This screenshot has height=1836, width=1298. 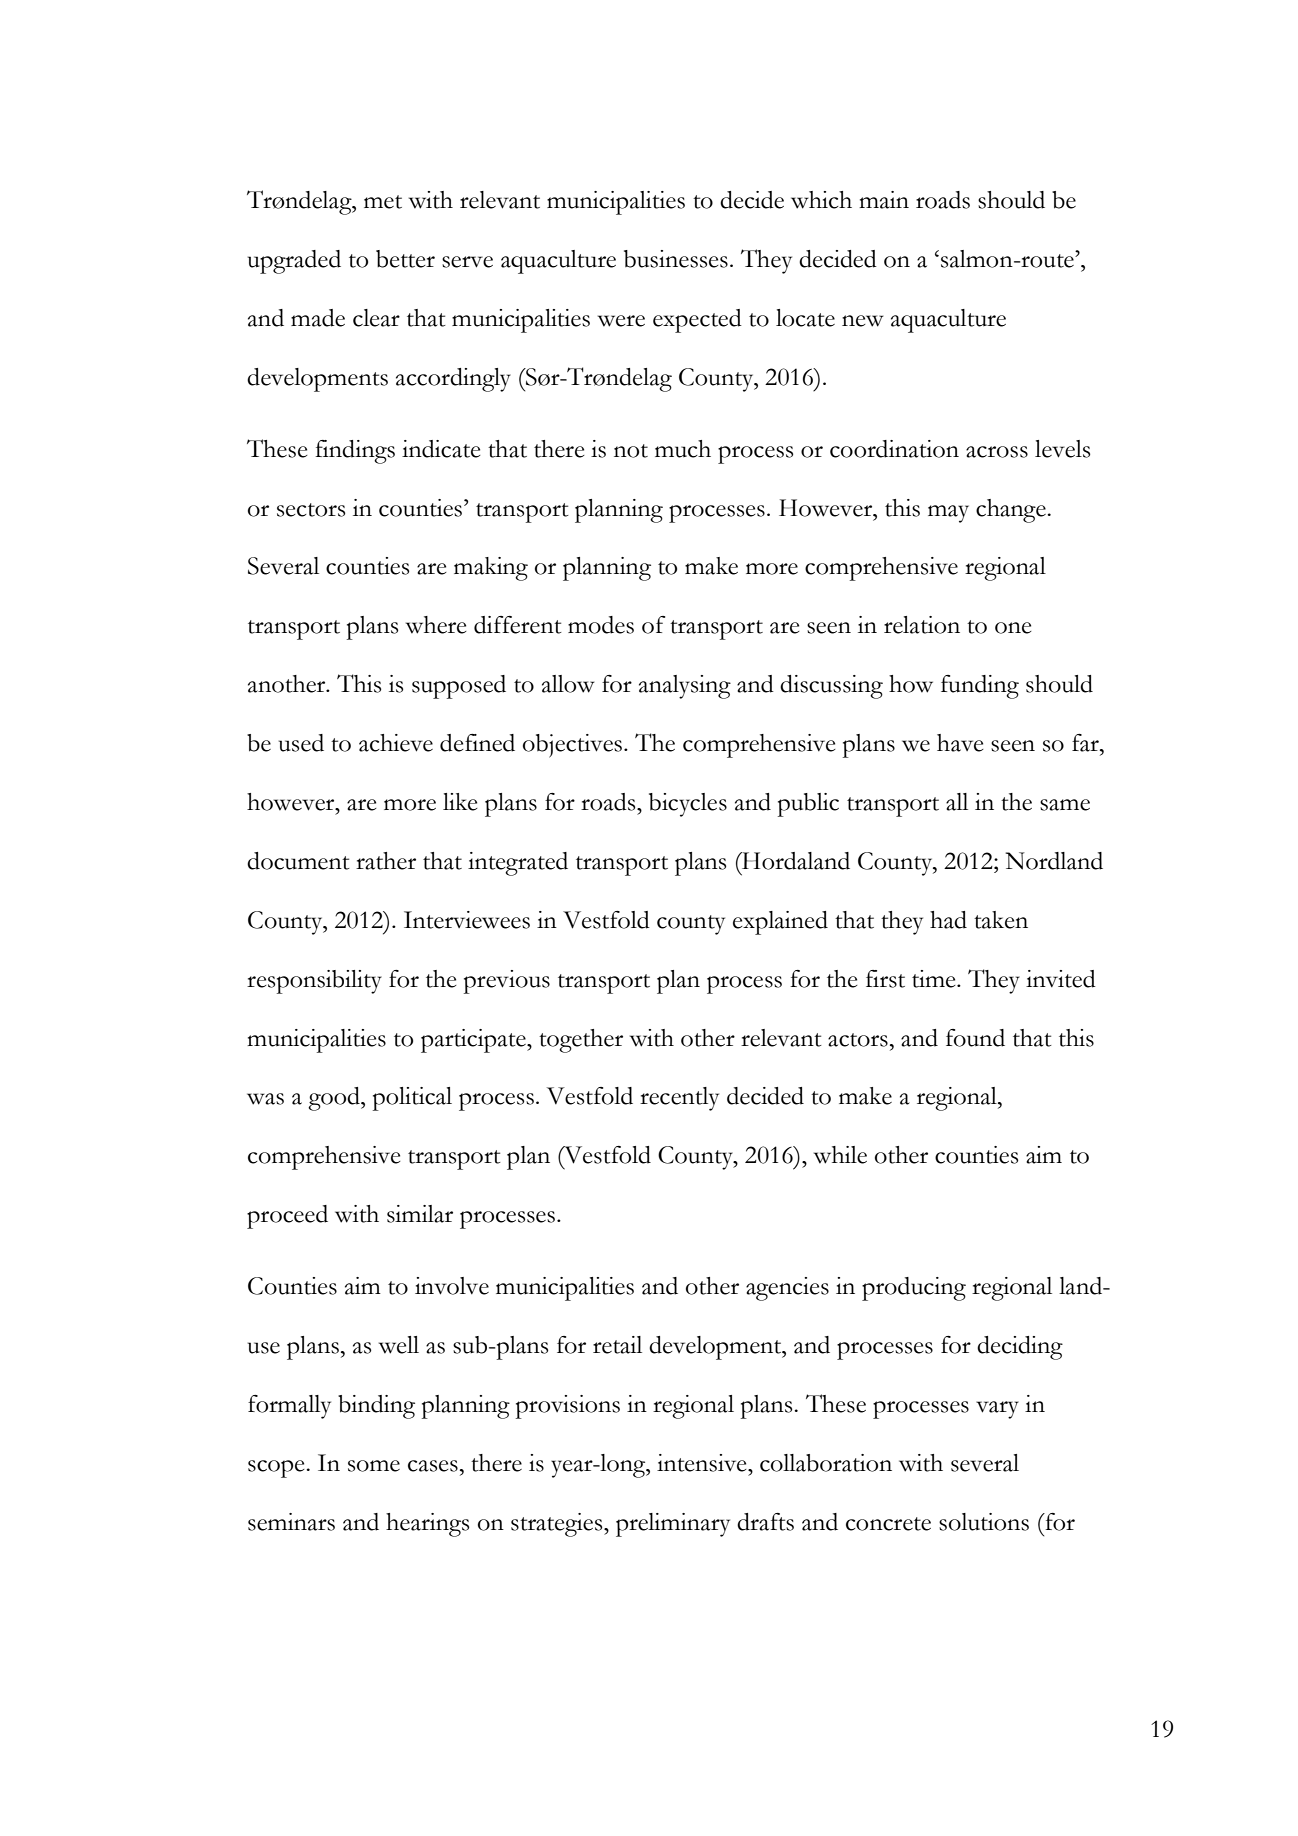 I want to click on rather, so click(x=386, y=861).
